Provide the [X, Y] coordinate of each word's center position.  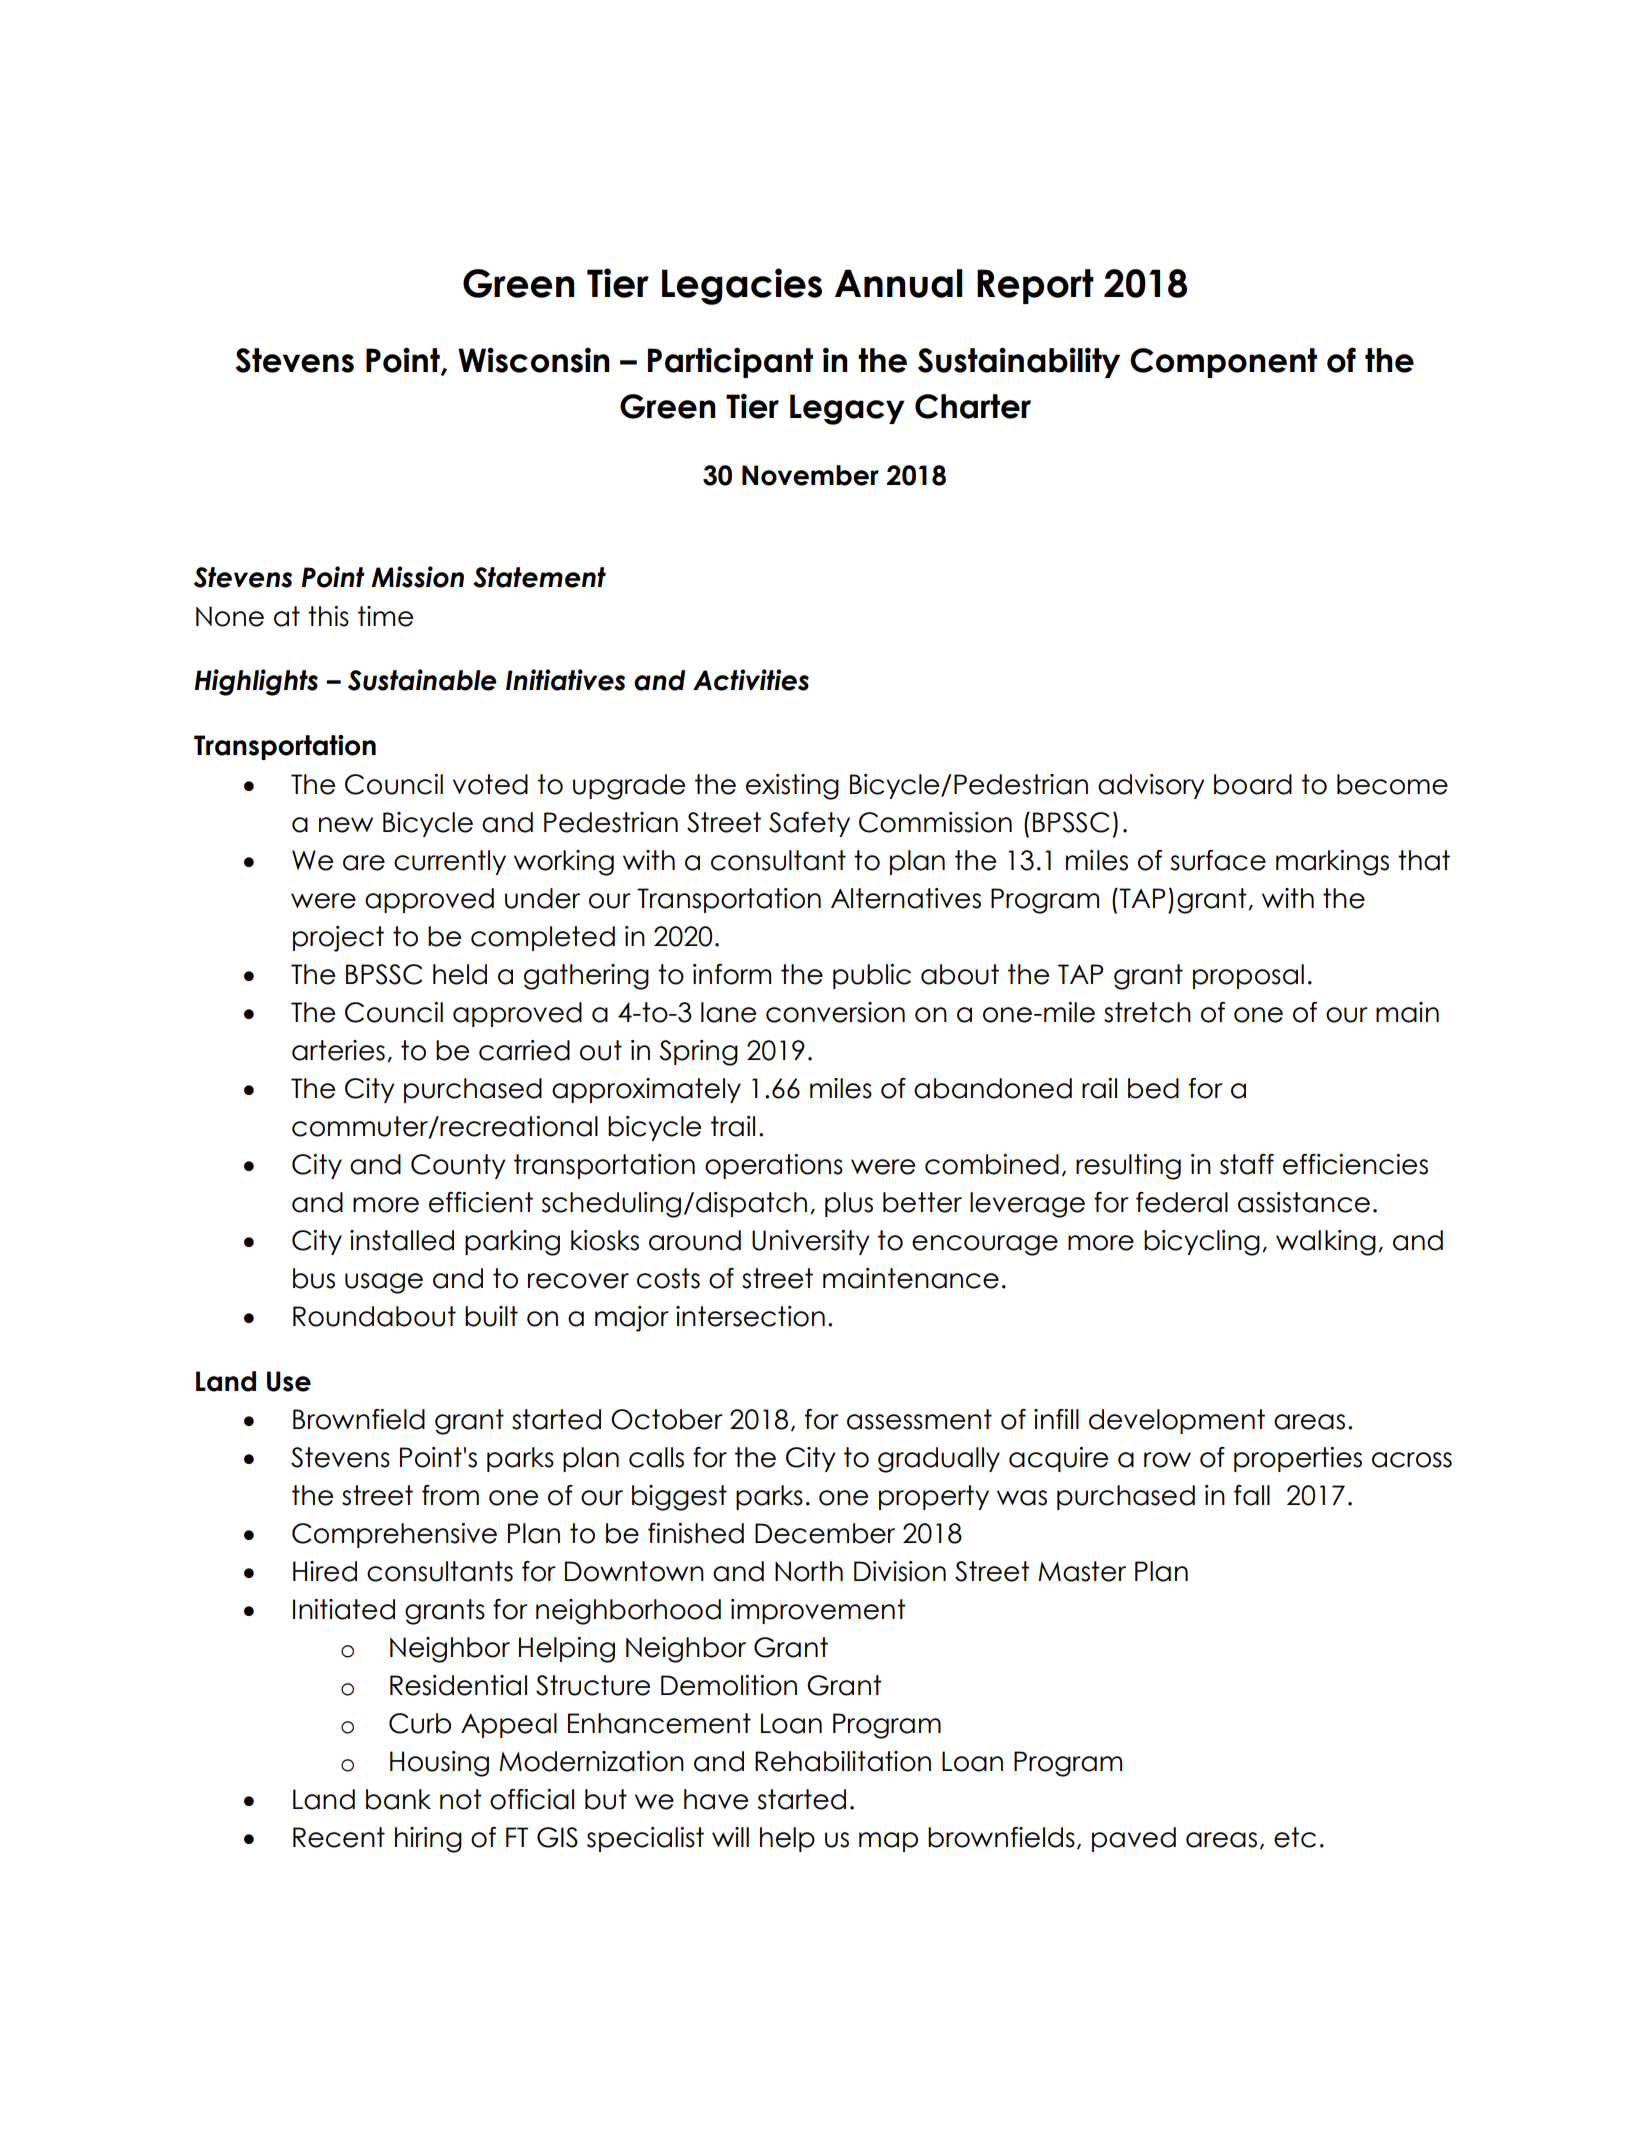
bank [398, 1799]
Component [1223, 363]
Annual [898, 283]
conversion [835, 1012]
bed [1153, 1088]
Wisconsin [534, 360]
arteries [338, 1050]
